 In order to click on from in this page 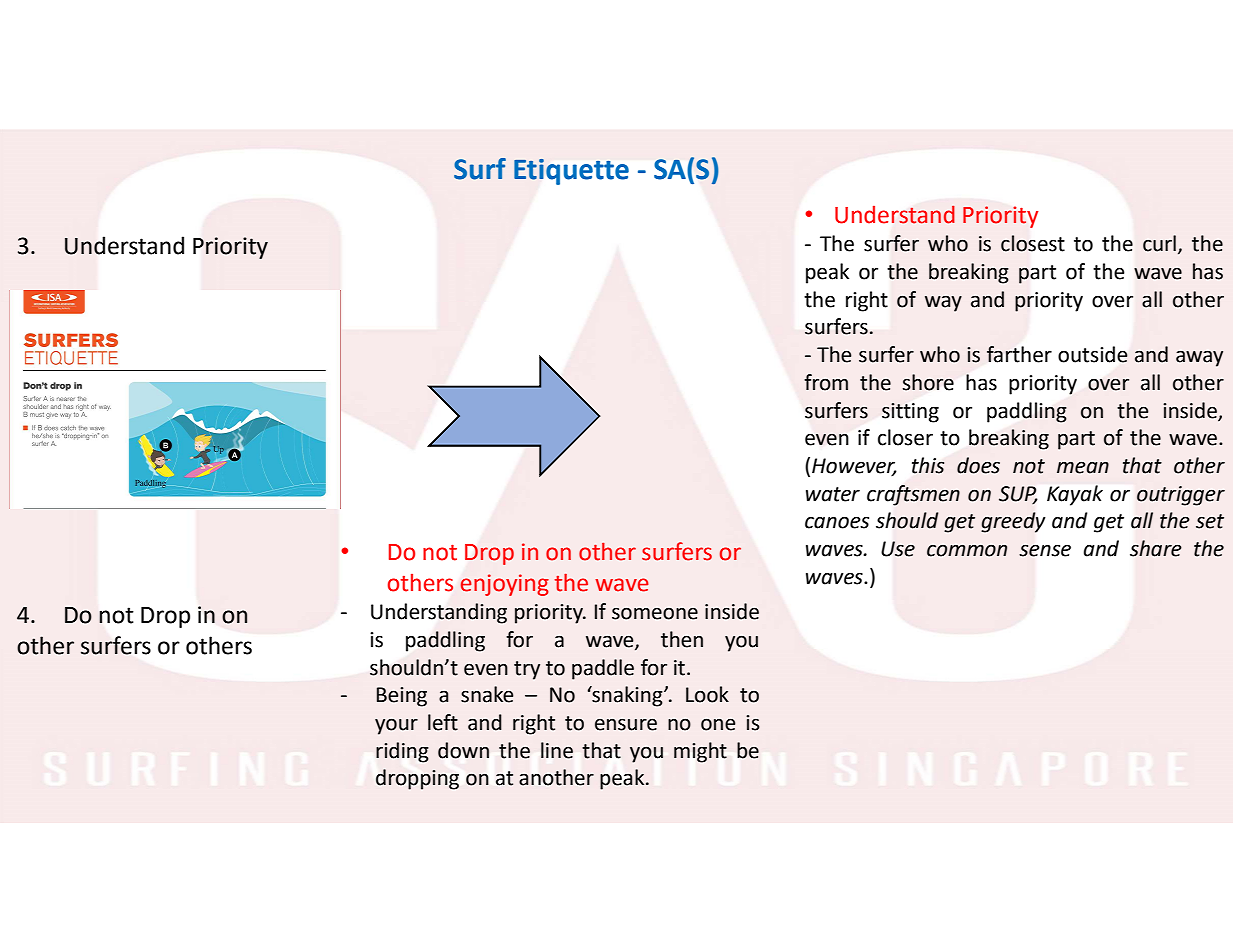, I will do `click(826, 382)`.
